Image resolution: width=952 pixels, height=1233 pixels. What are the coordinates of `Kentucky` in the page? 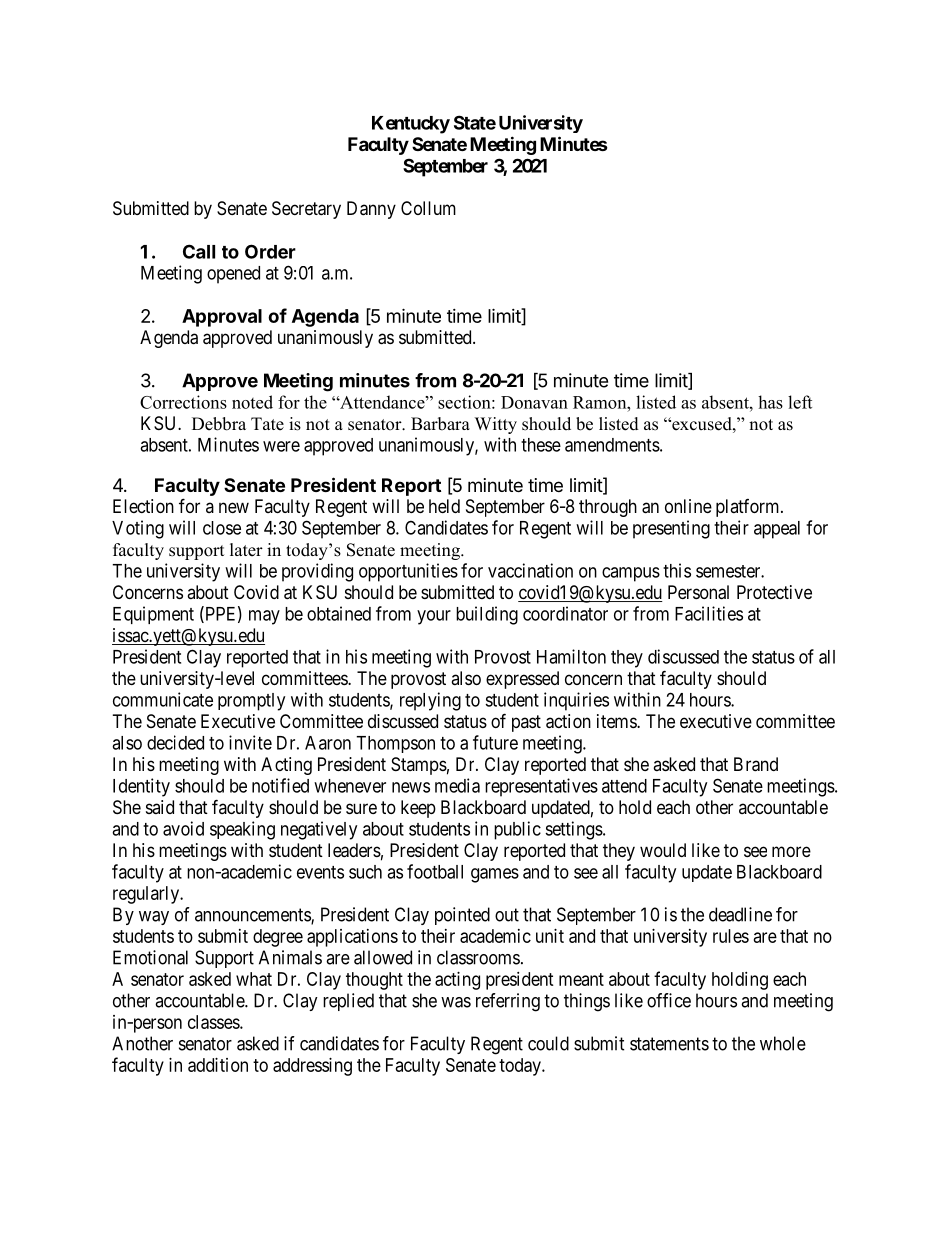 It's located at (411, 125).
